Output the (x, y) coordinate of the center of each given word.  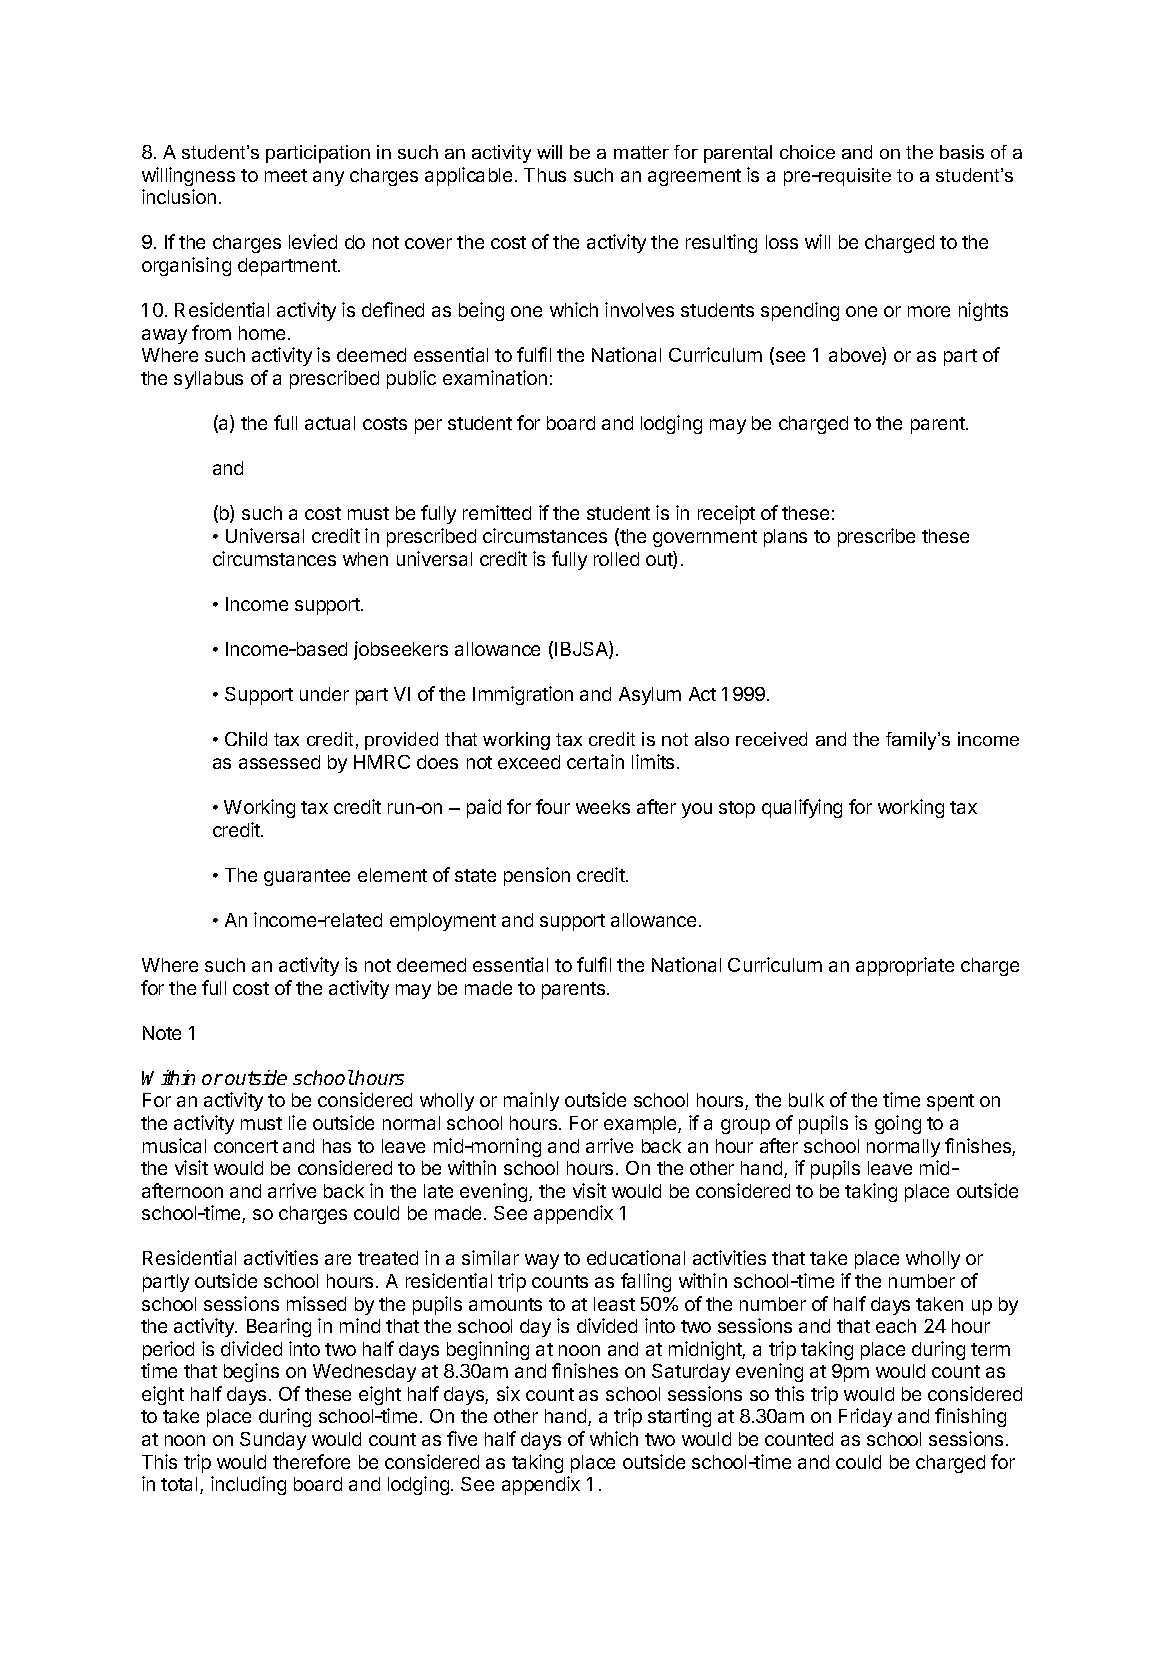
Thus (545, 175)
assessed (279, 762)
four (553, 806)
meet (286, 175)
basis (962, 152)
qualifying (802, 808)
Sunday (273, 1441)
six (508, 1393)
